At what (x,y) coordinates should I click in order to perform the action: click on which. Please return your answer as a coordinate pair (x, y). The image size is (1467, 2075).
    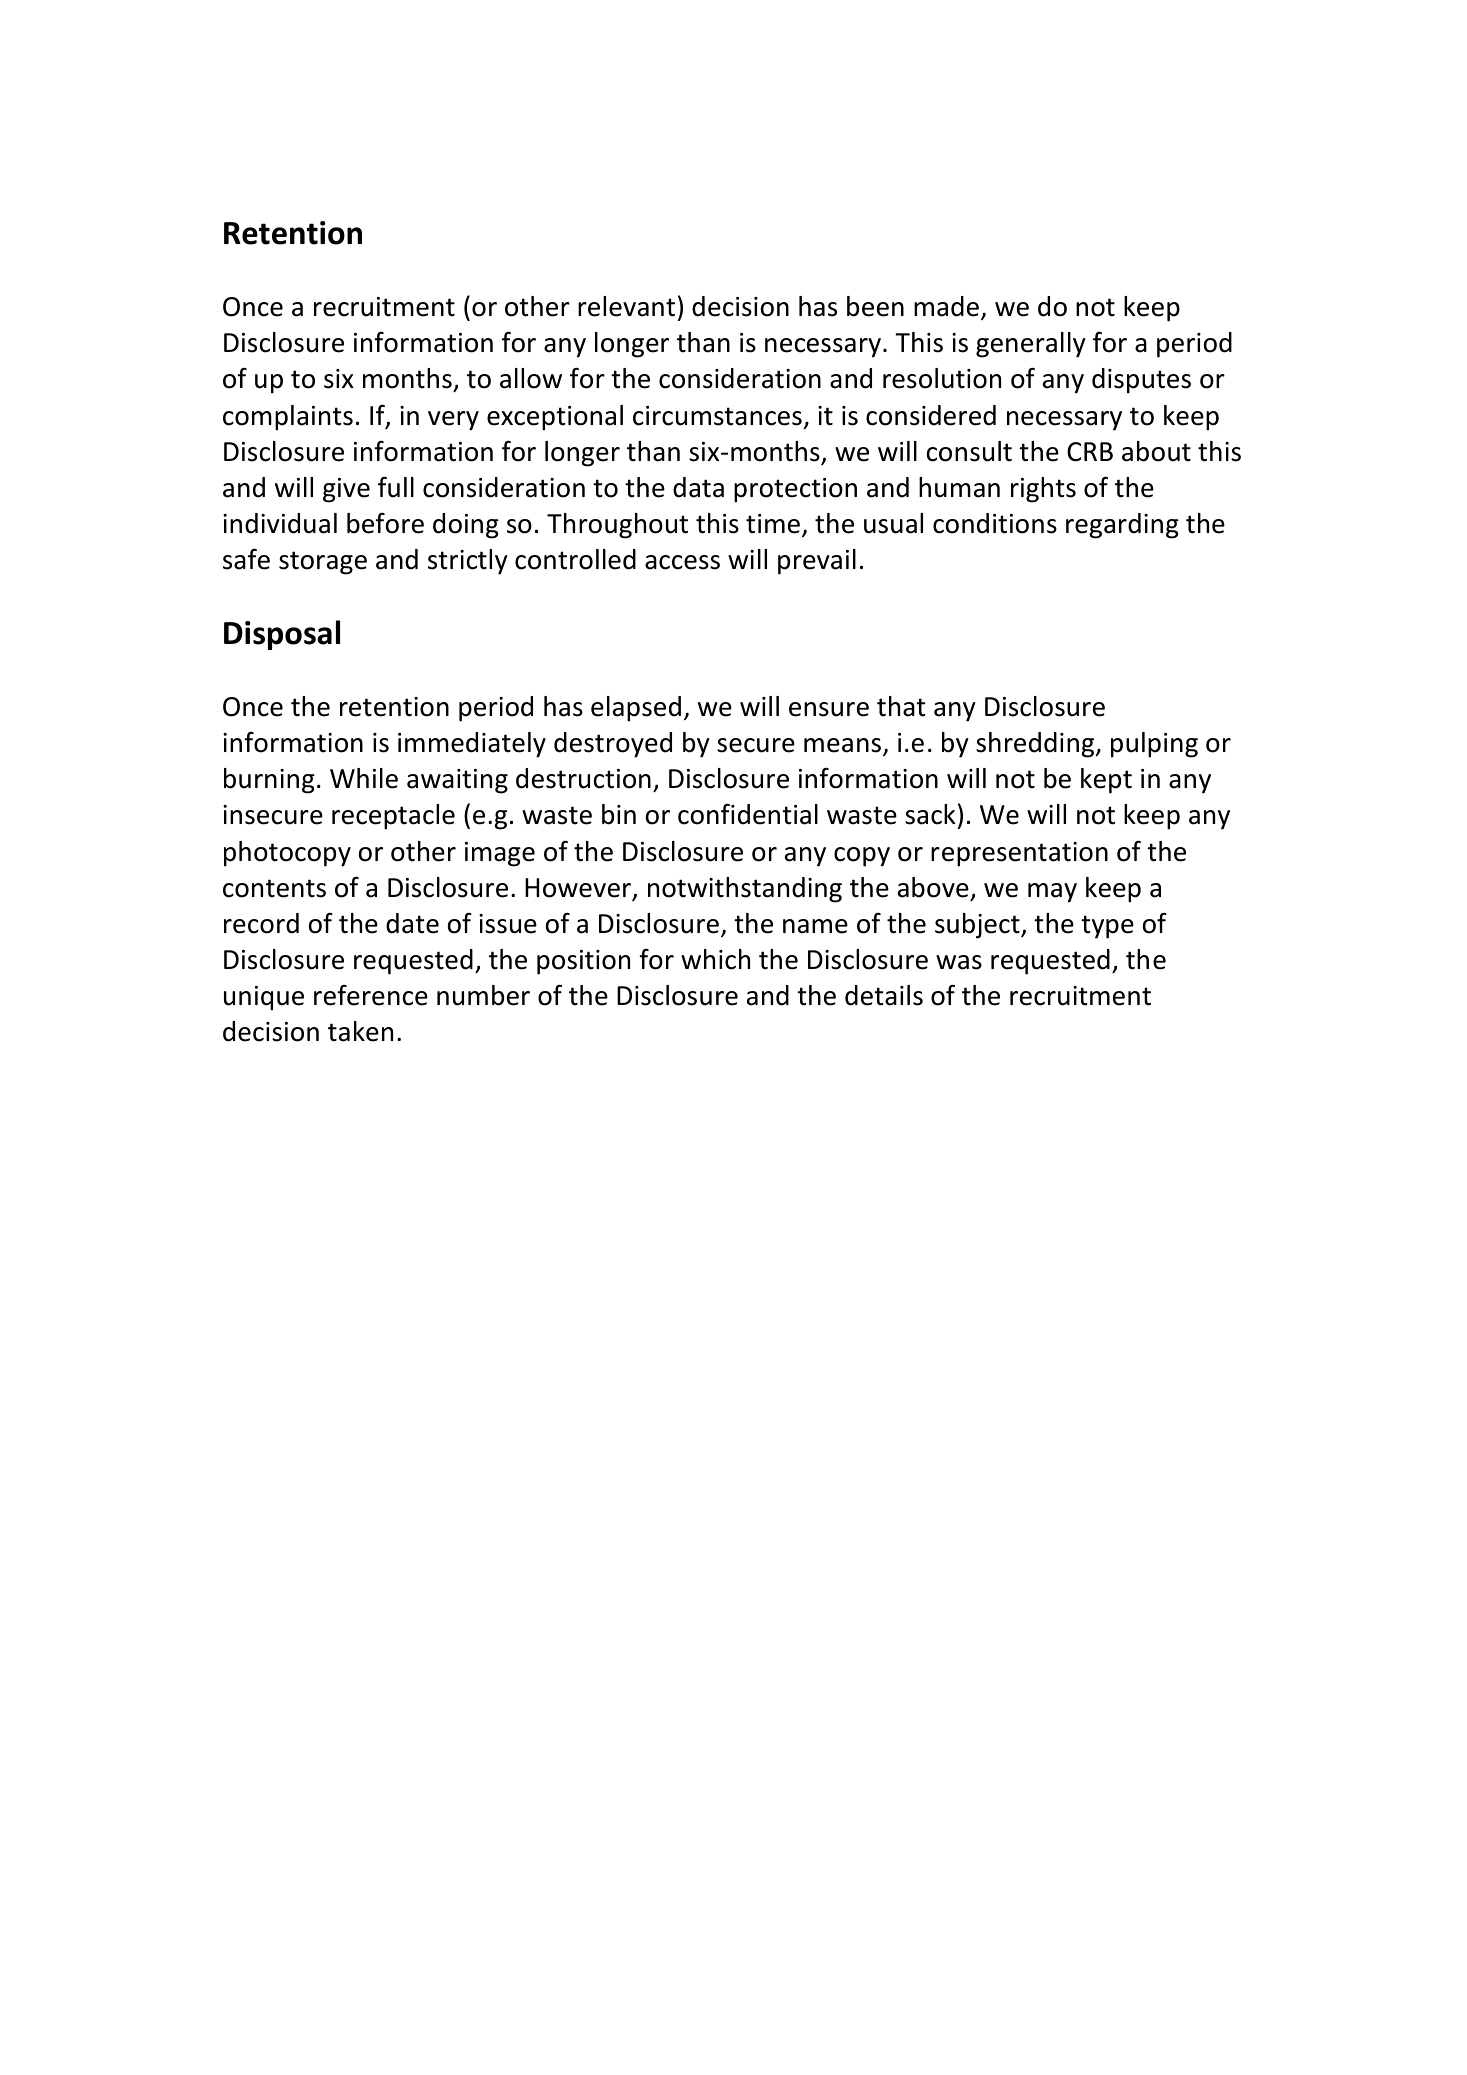
    Looking at the image, I should click on (715, 959).
